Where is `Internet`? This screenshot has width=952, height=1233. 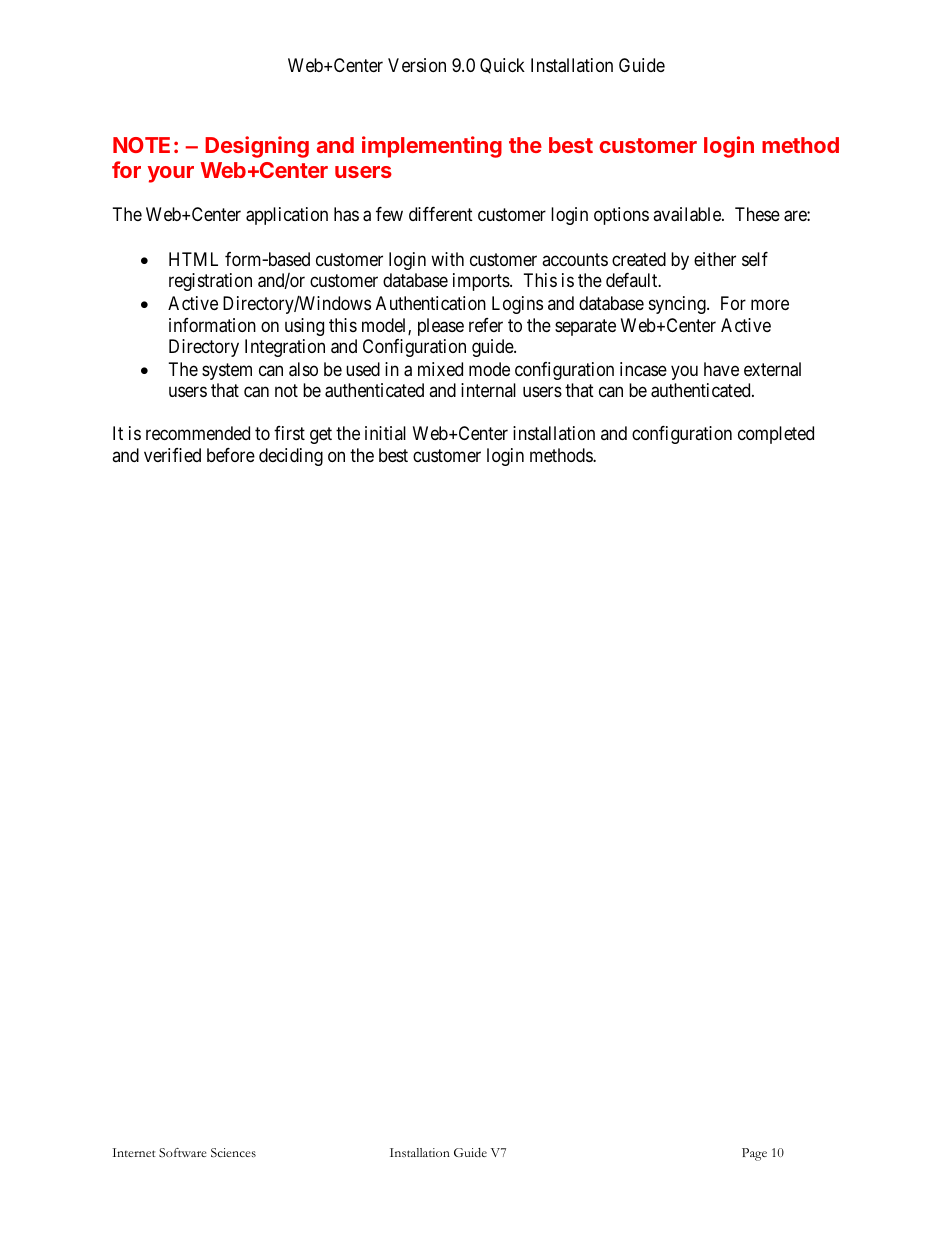
Internet is located at coordinates (134, 1152).
